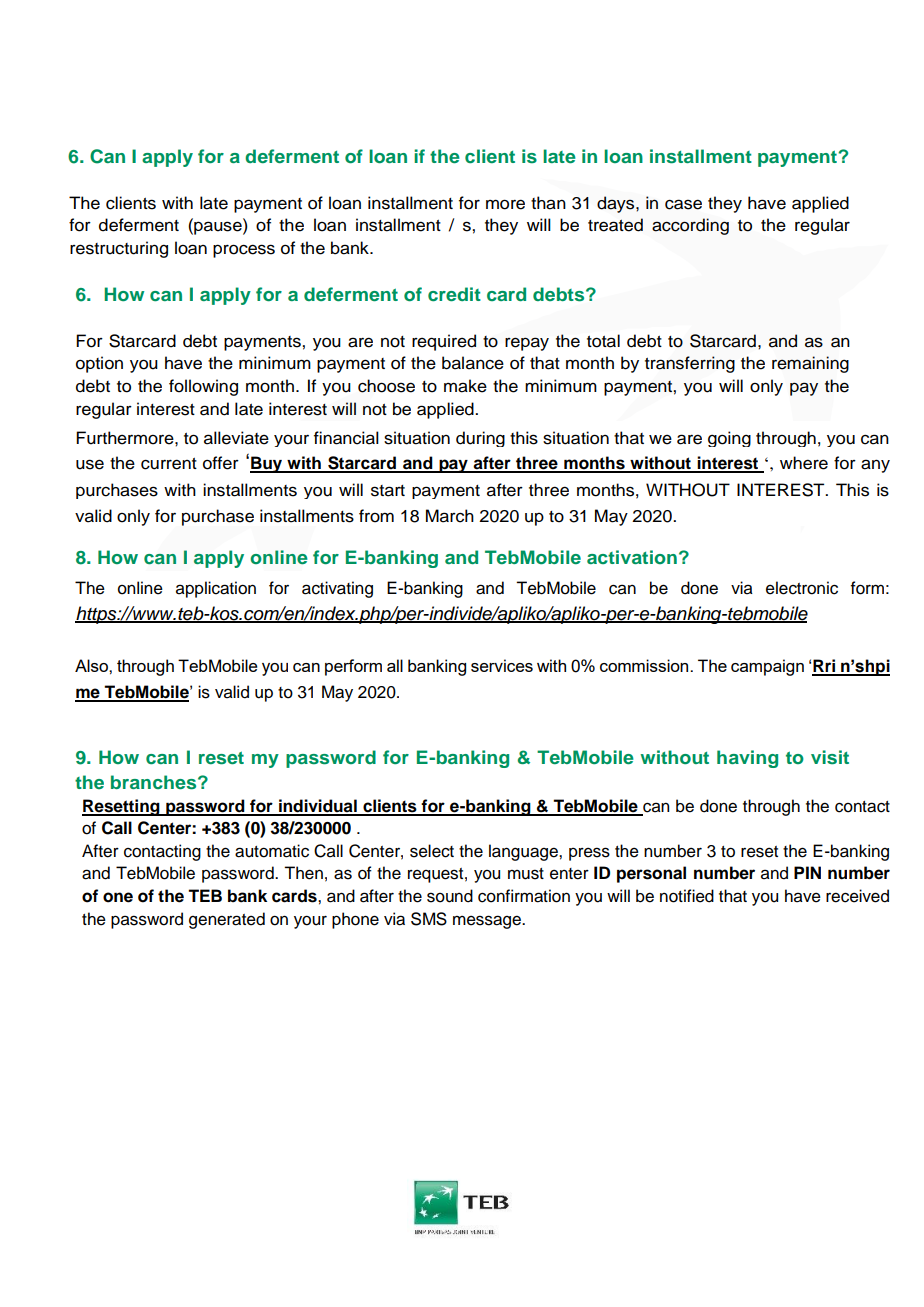  Describe the element at coordinates (807, 872) in the image. I see `PIN` at that location.
